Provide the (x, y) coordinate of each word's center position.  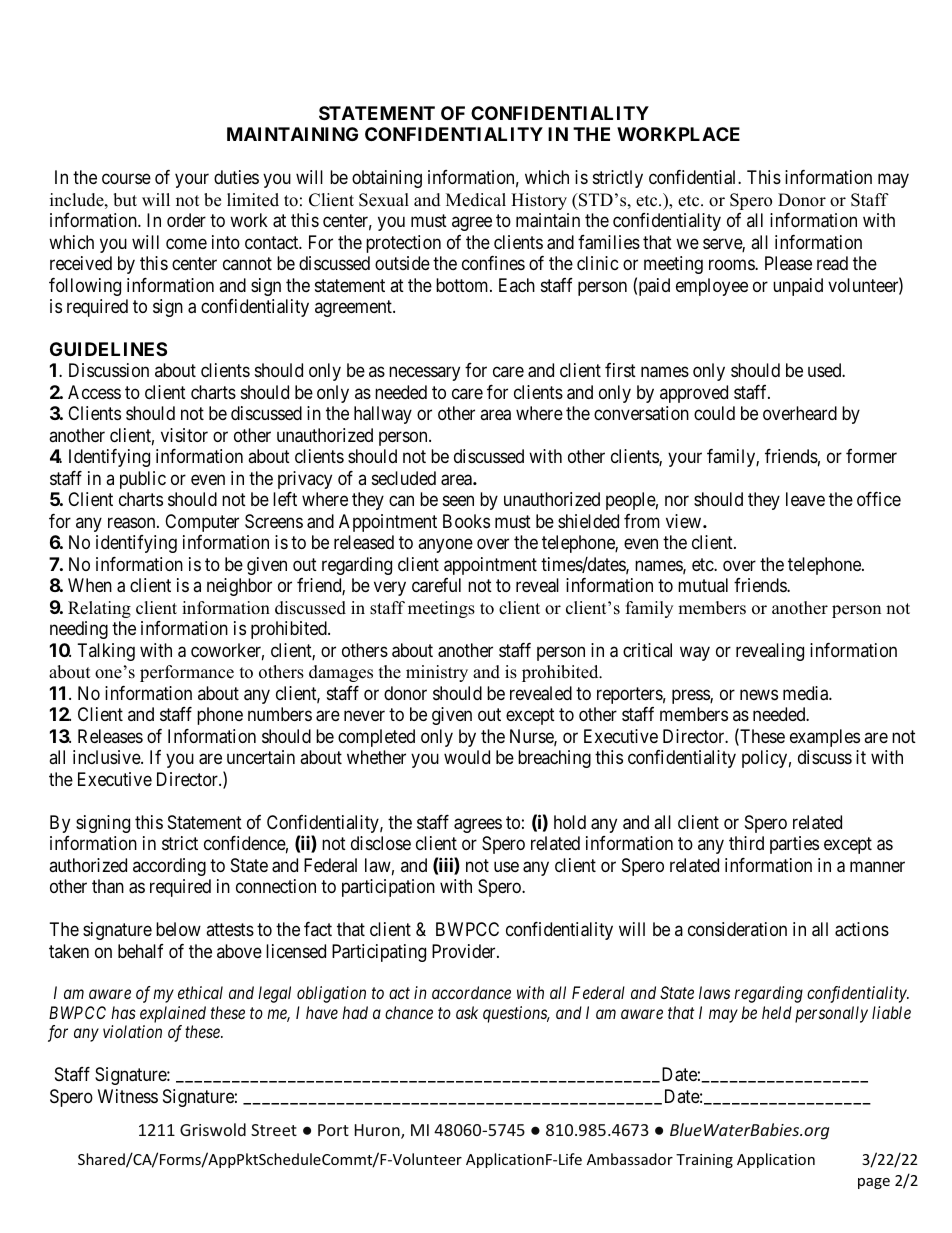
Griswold (213, 1129)
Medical (476, 200)
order (186, 220)
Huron (378, 1131)
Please (788, 263)
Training (704, 1161)
